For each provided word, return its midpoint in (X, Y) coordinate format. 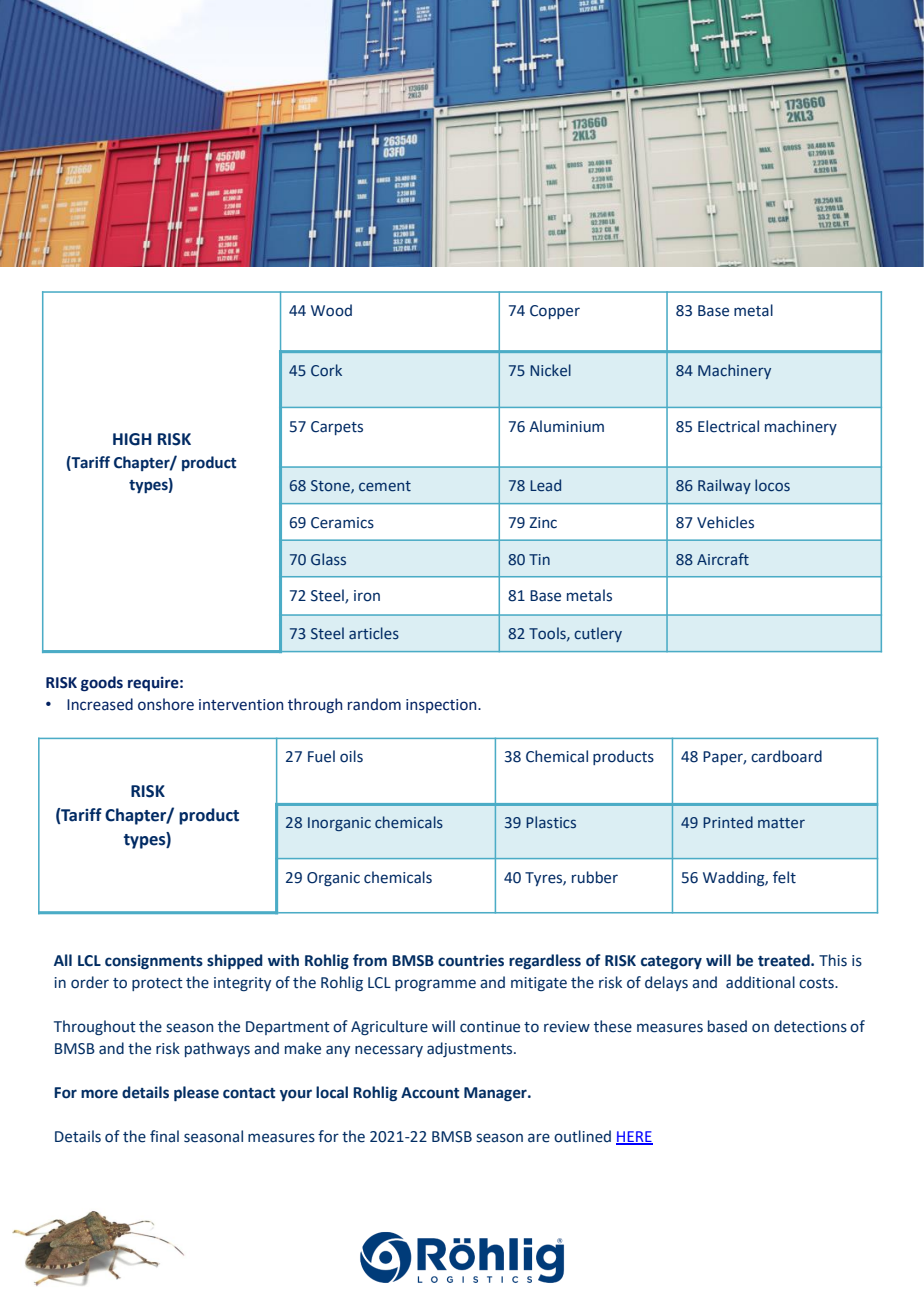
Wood (331, 310)
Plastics (551, 822)
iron (367, 596)
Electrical (728, 426)
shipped (235, 961)
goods (102, 684)
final (164, 1136)
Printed (728, 822)
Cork (326, 370)
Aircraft (723, 559)
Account (430, 1093)
